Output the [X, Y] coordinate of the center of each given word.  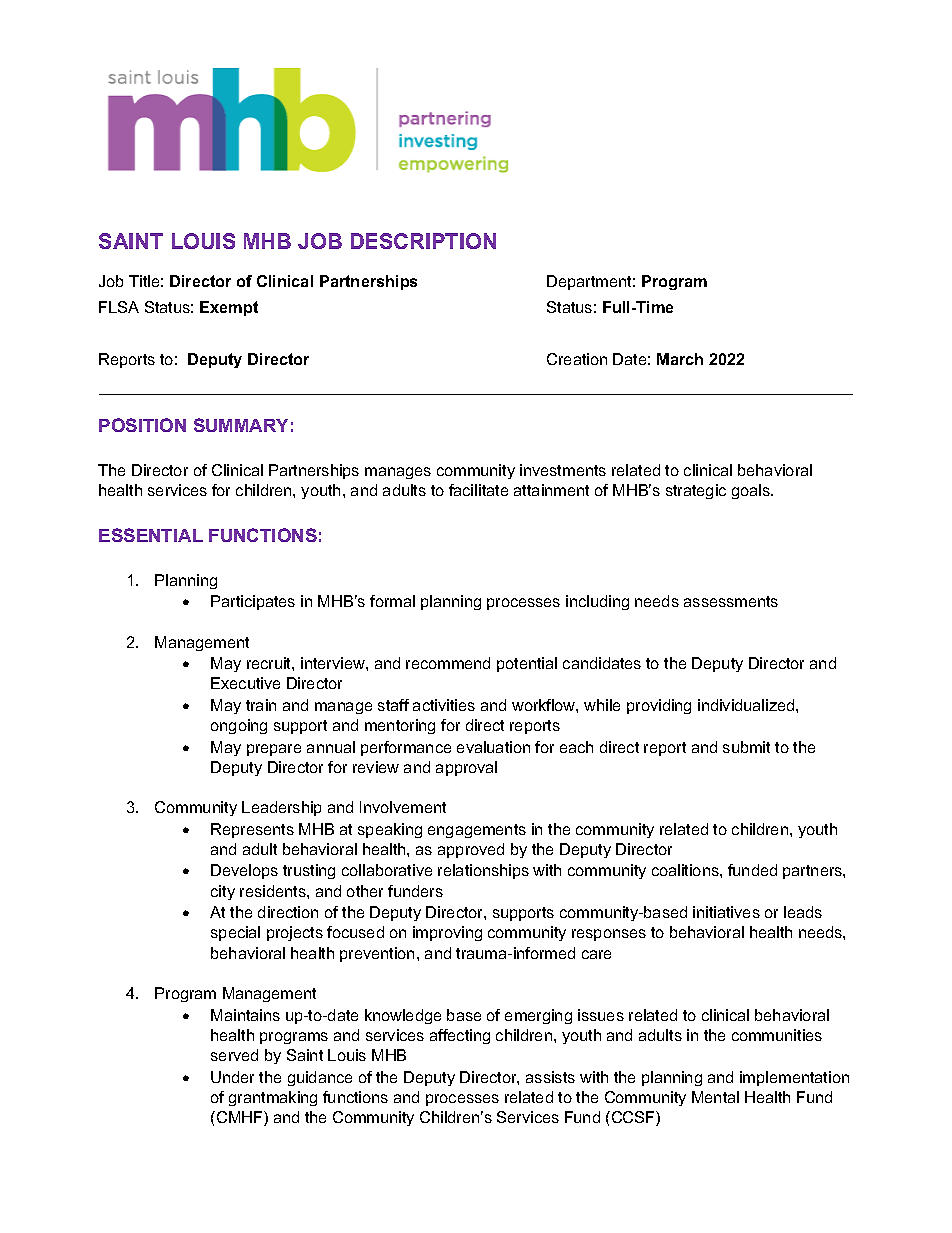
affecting [460, 1036]
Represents [252, 830]
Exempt [229, 308]
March [680, 359]
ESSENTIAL [151, 535]
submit [746, 747]
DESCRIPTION [423, 241]
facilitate [478, 490]
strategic [696, 491]
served [234, 1055]
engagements [477, 831]
